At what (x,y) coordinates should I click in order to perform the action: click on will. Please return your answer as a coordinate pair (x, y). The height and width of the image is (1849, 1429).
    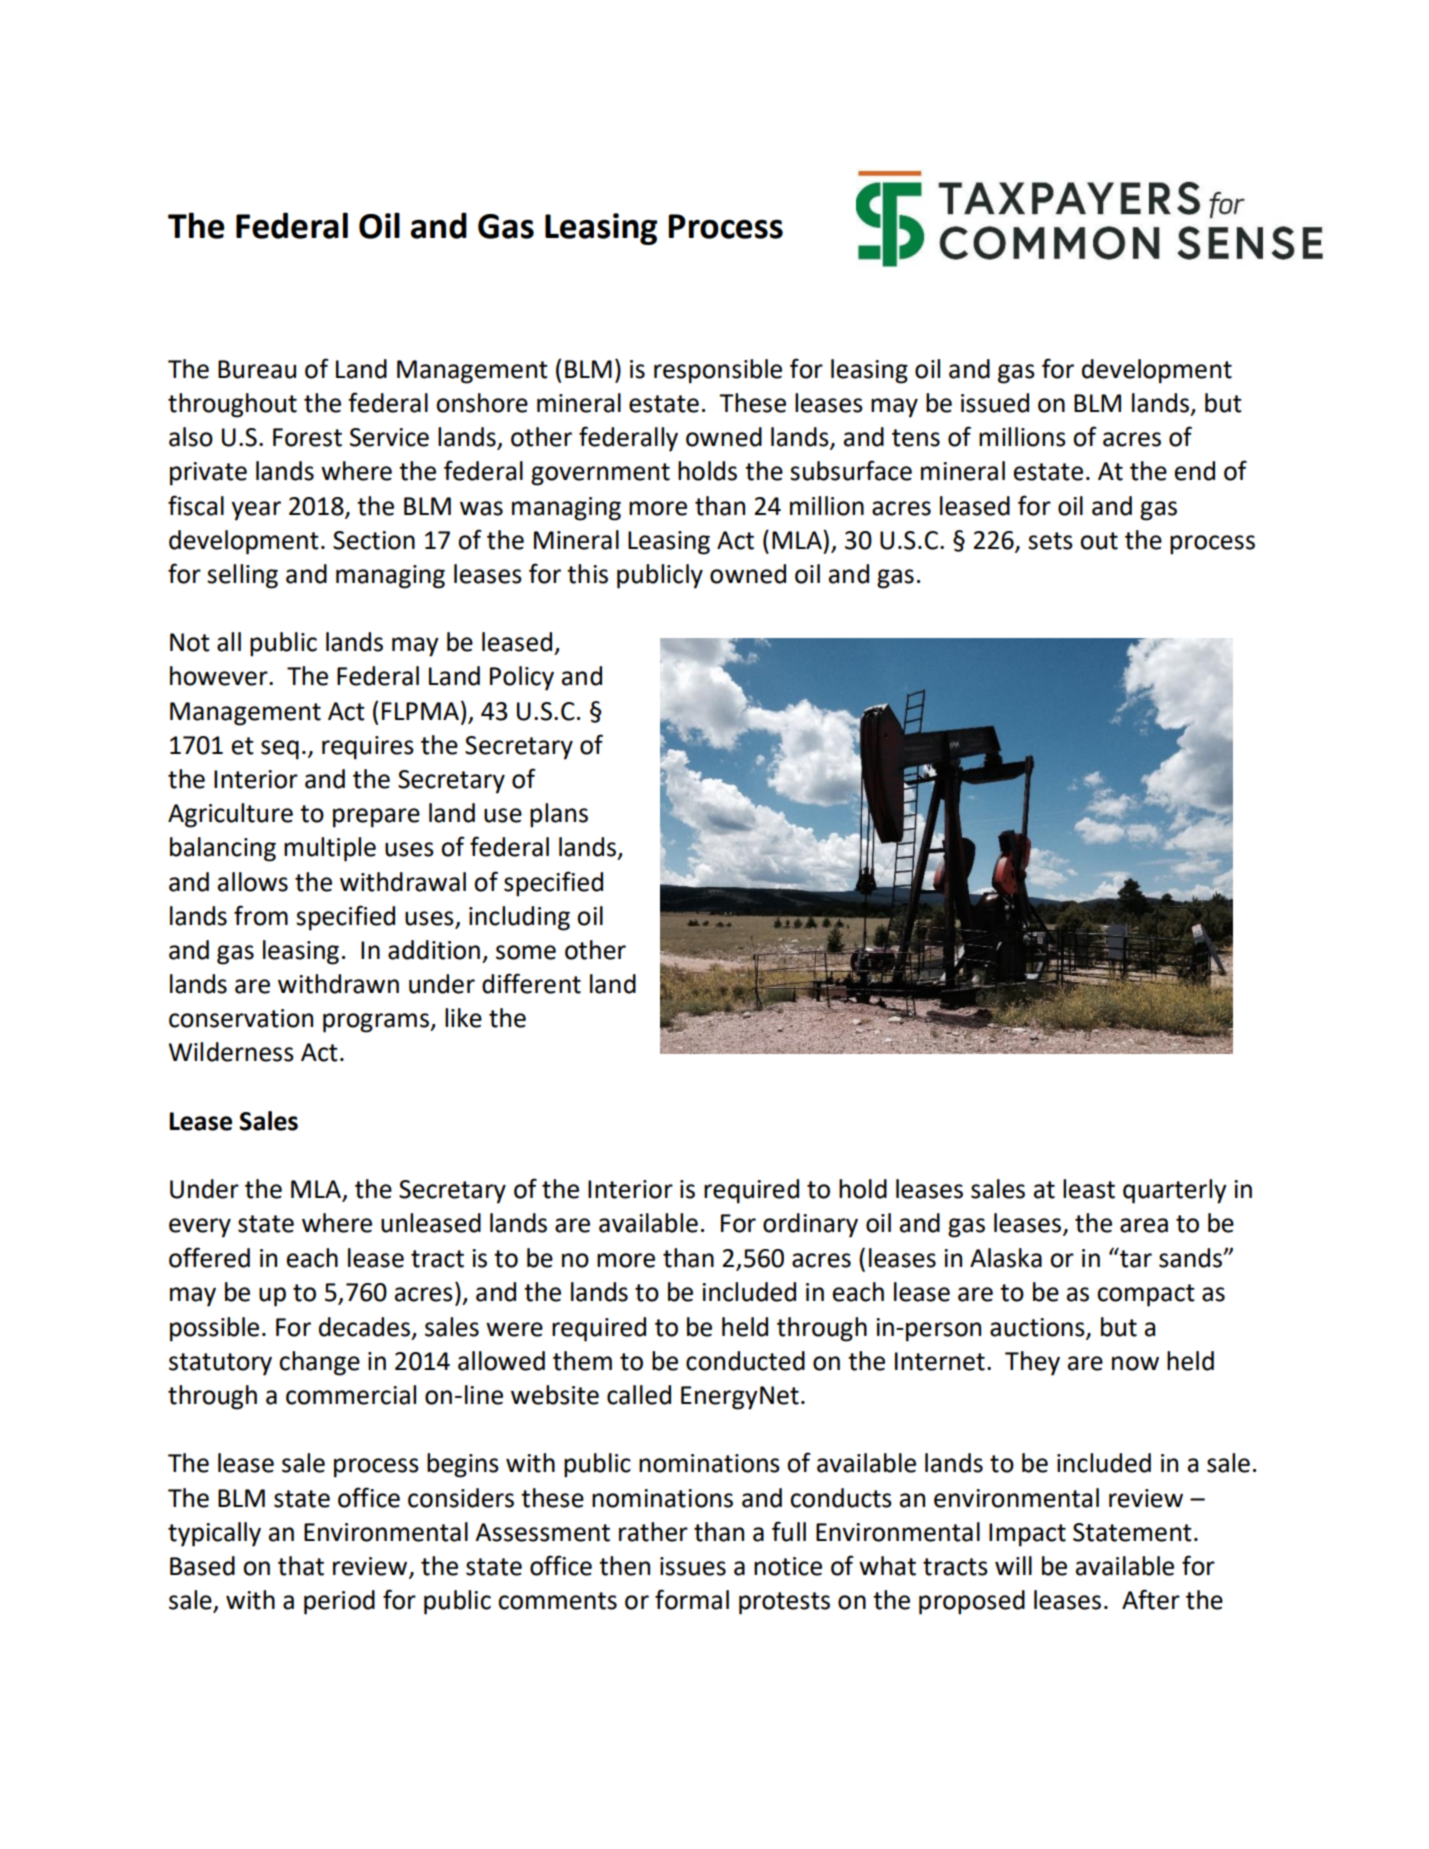
    Looking at the image, I should click on (1013, 1565).
